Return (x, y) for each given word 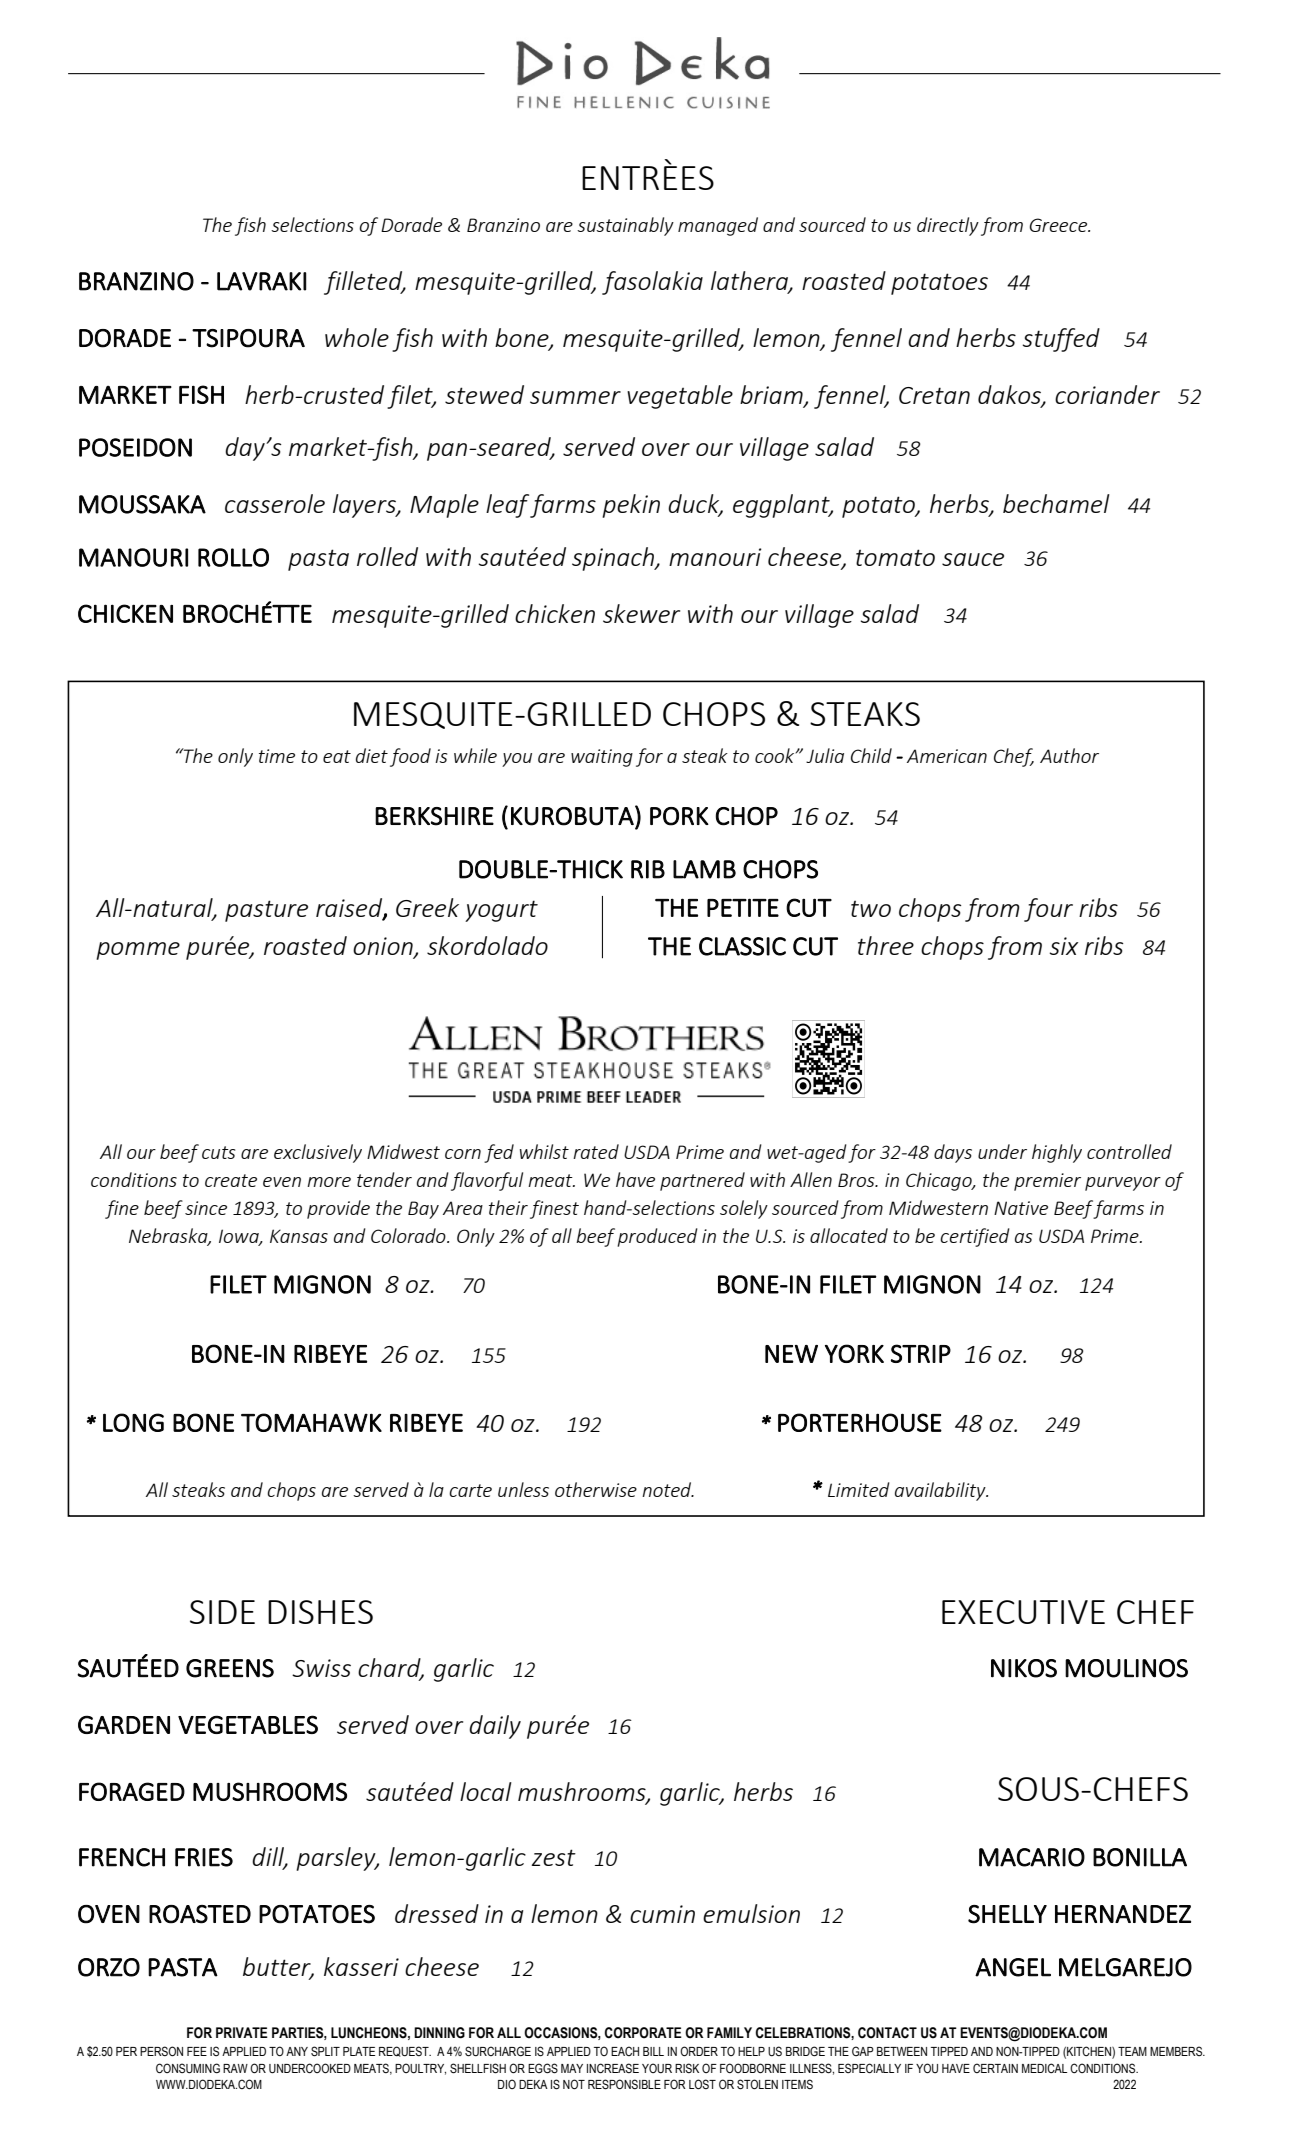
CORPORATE (643, 2033)
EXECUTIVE (1023, 1612)
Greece (1060, 225)
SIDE (222, 1612)
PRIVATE (242, 2032)
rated (596, 1151)
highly (1057, 1153)
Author (1069, 755)
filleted (364, 283)
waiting (602, 758)
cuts (218, 1152)
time (277, 756)
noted (668, 1489)
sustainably (625, 226)
